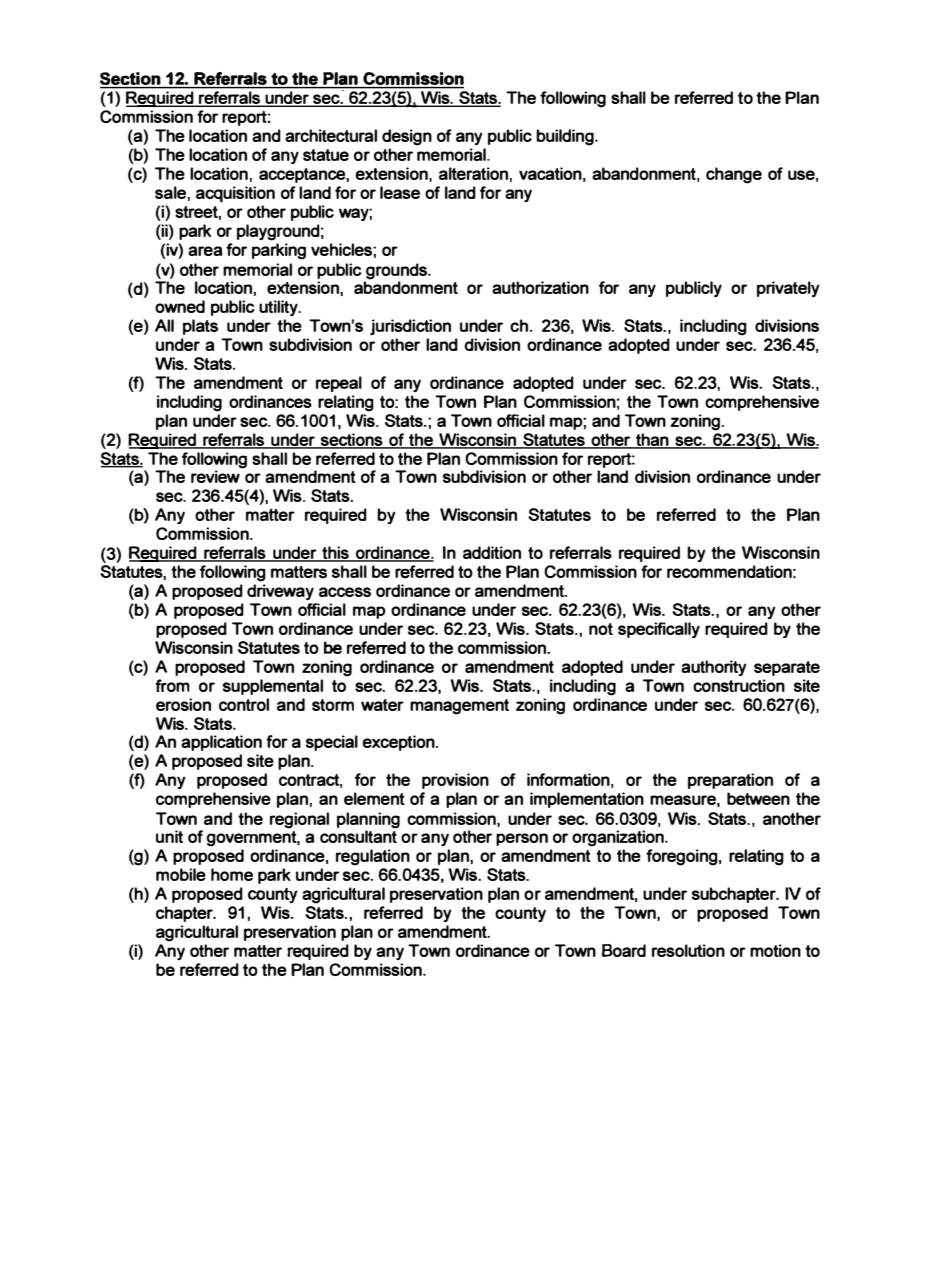 The height and width of the screenshot is (1288, 936). I want to click on than, so click(652, 441).
